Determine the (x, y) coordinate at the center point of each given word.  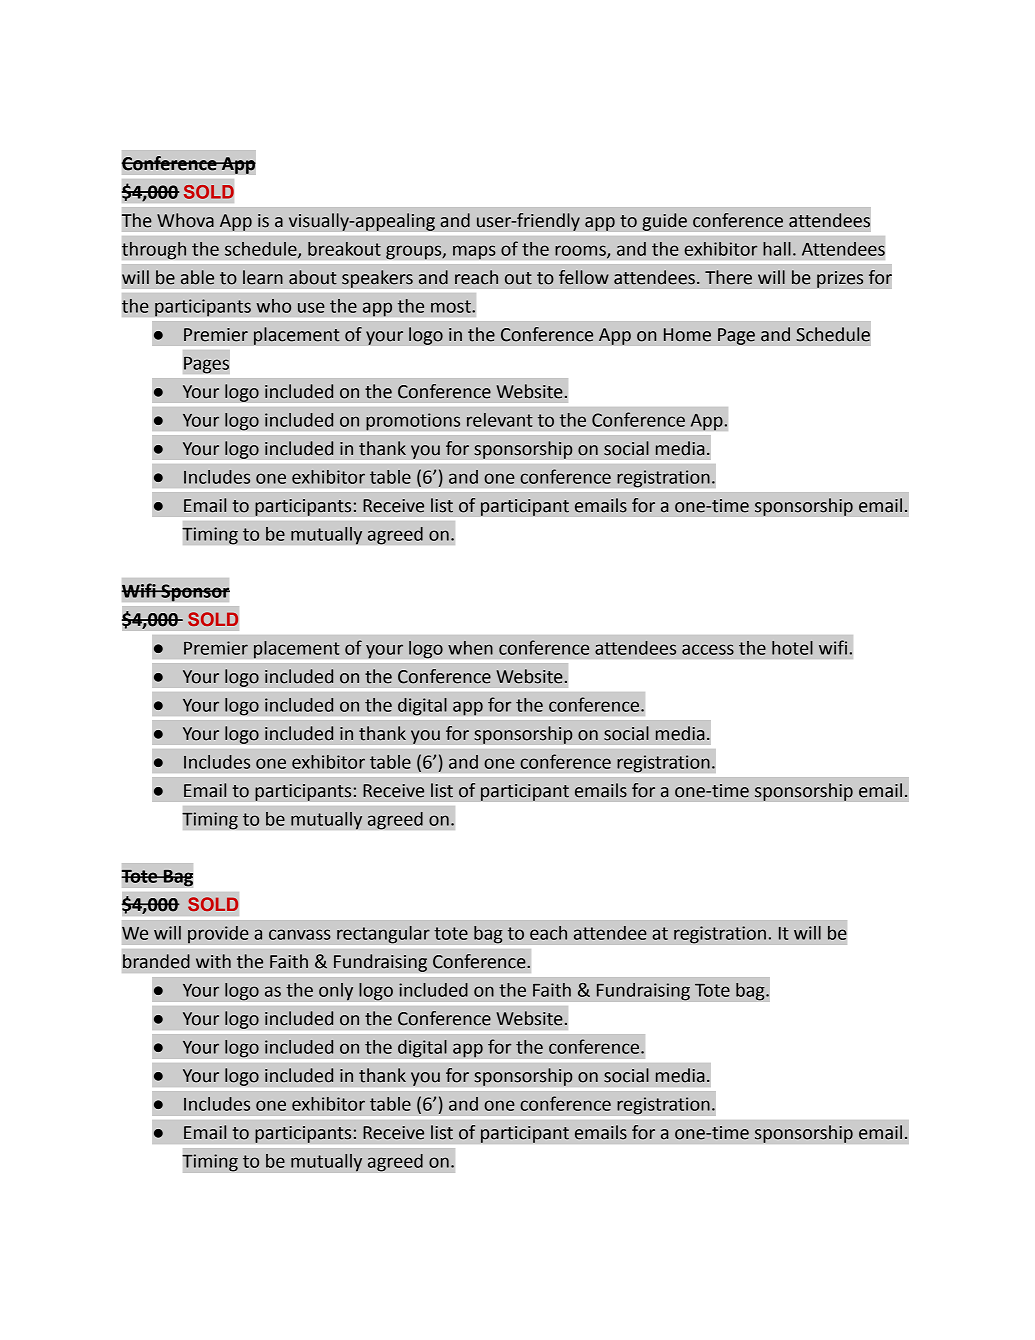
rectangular (383, 934)
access (708, 649)
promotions (413, 422)
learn (263, 277)
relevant (500, 420)
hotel (792, 648)
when (470, 648)
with (213, 961)
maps (474, 252)
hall (777, 249)
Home (687, 335)
